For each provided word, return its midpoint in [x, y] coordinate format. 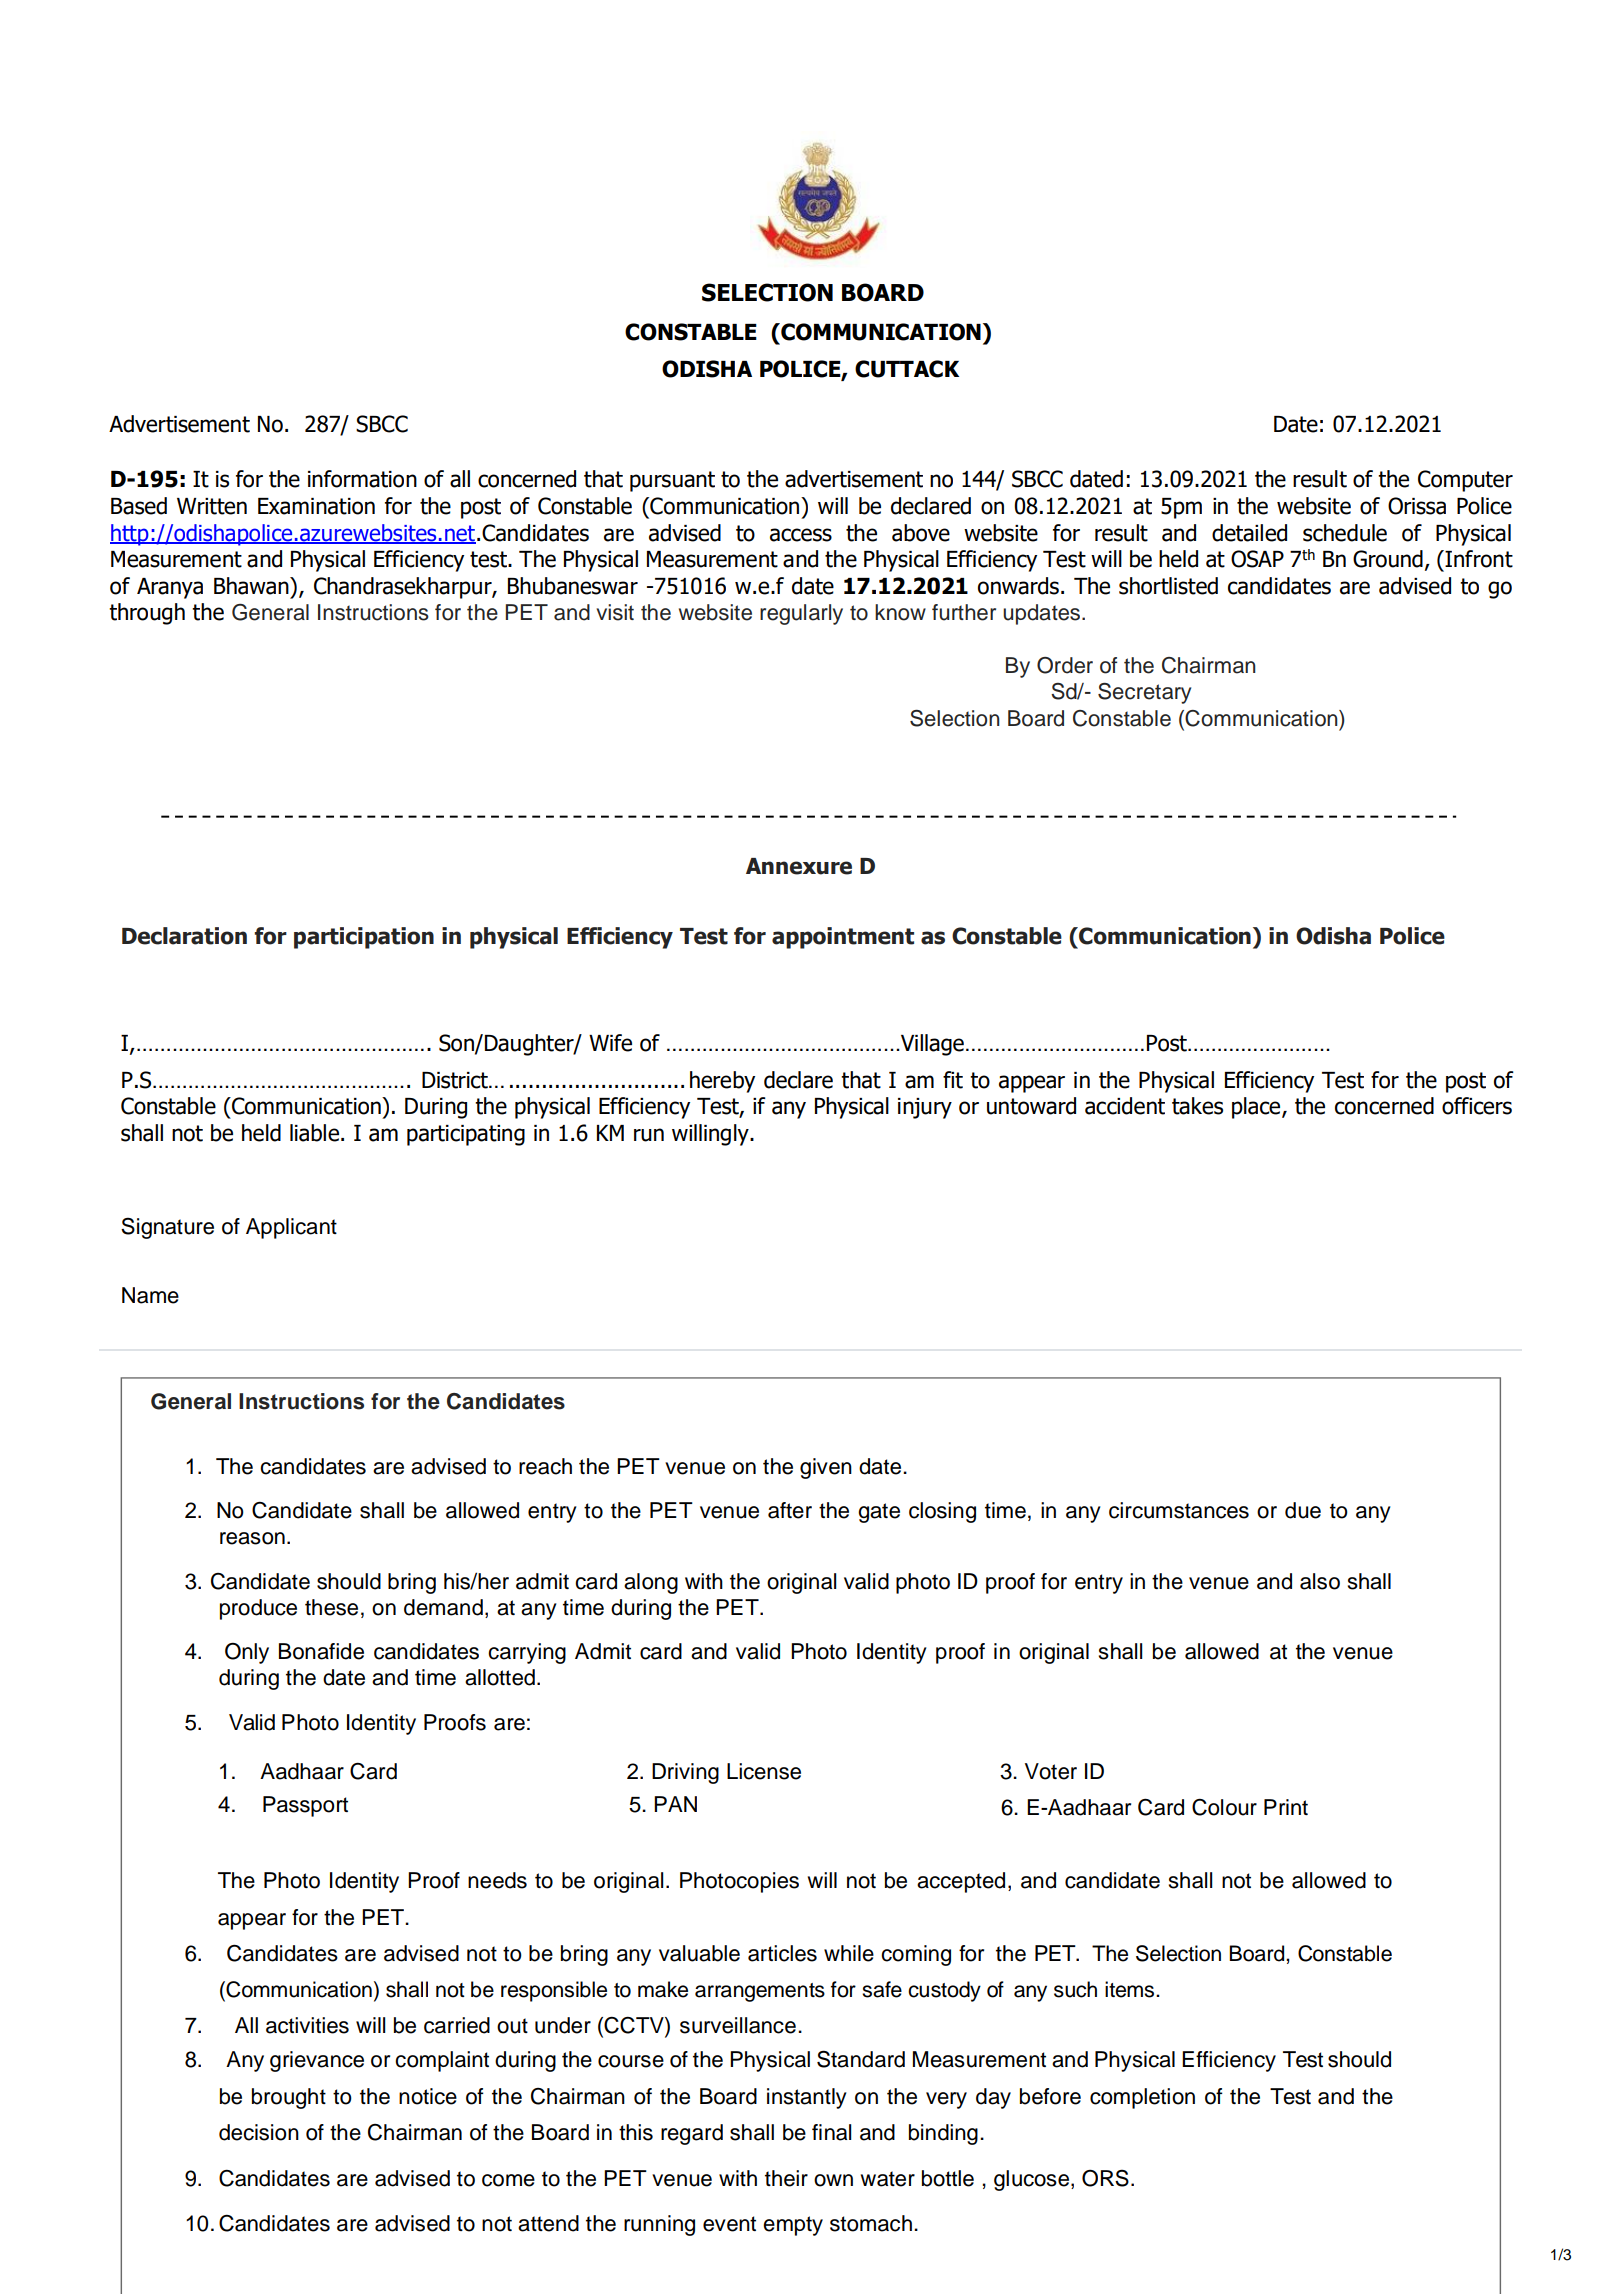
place [1257, 1108]
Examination [316, 506]
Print [1286, 1807]
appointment [843, 938]
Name [150, 1295]
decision [259, 2132]
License [764, 1771]
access [801, 535]
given [826, 1468]
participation [364, 938]
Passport [305, 1806]
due [1303, 1510]
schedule [1345, 533]
